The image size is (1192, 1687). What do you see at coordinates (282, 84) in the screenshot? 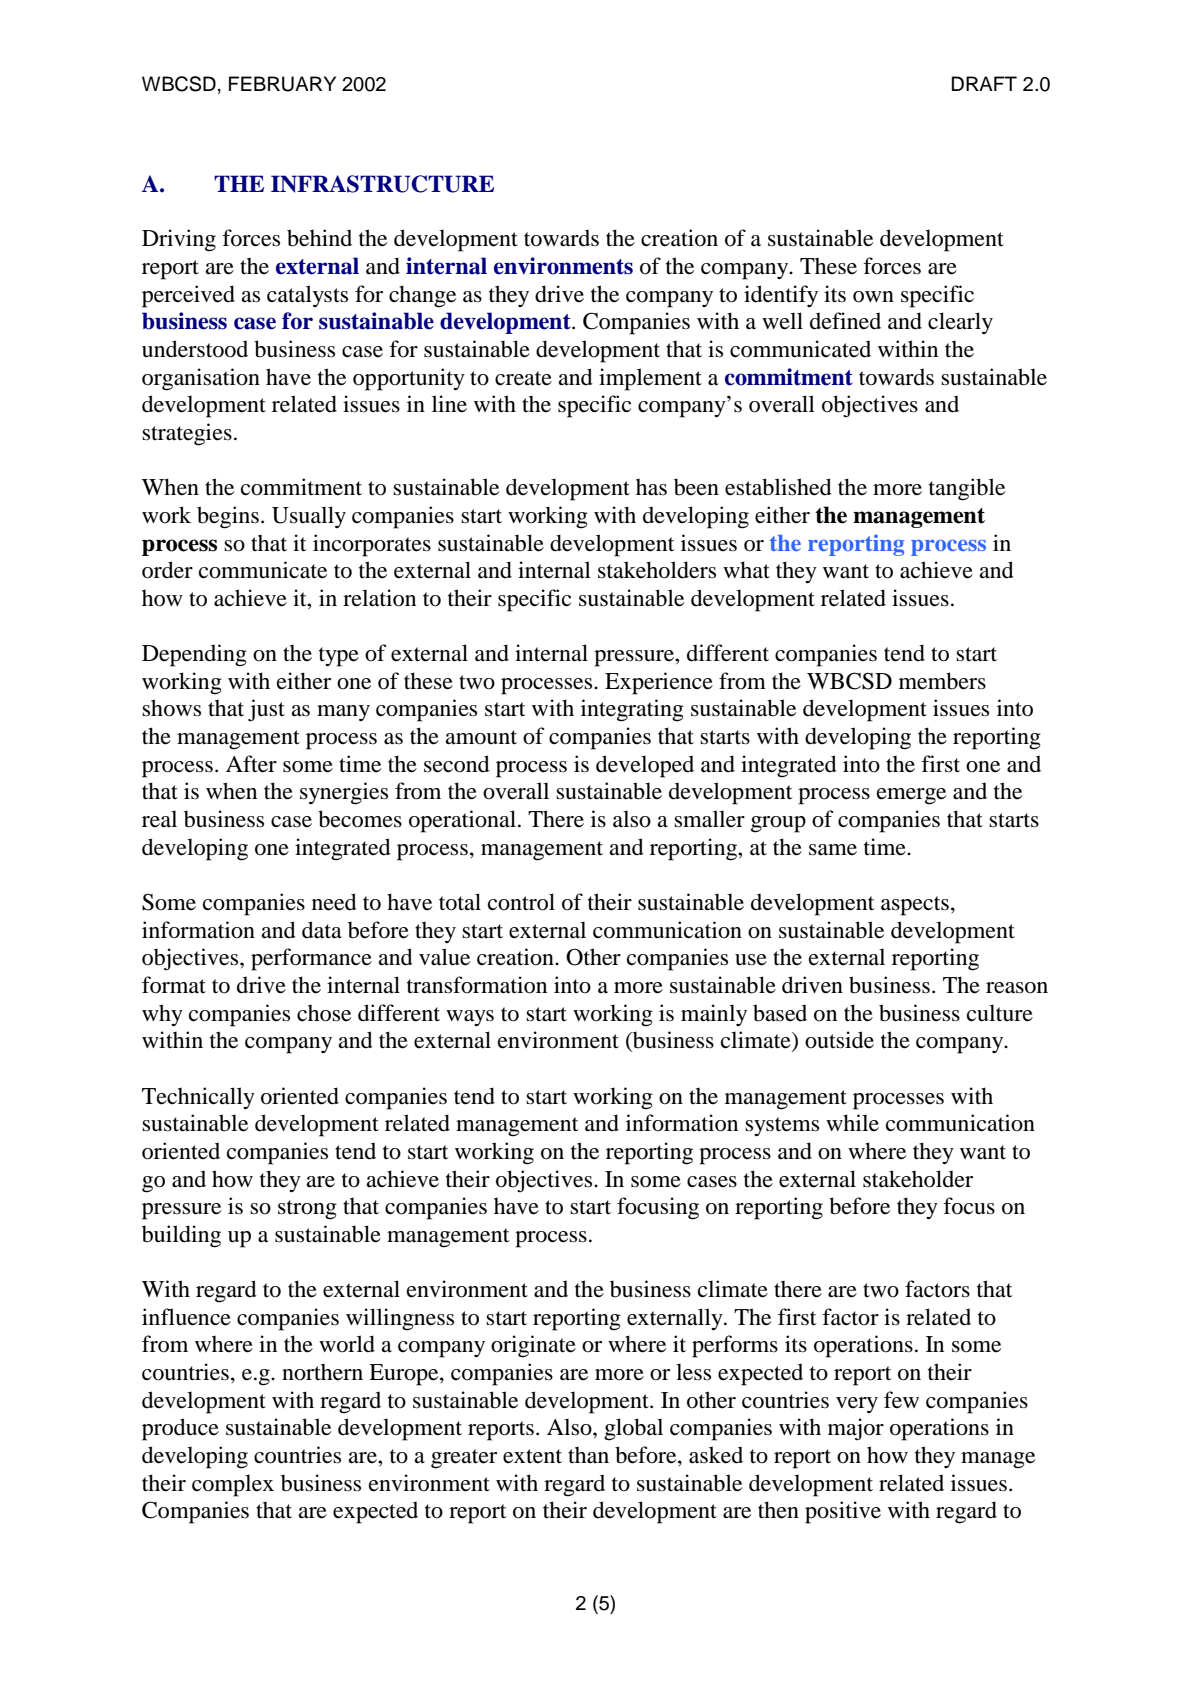
I see `FEBRUARY` at bounding box center [282, 84].
